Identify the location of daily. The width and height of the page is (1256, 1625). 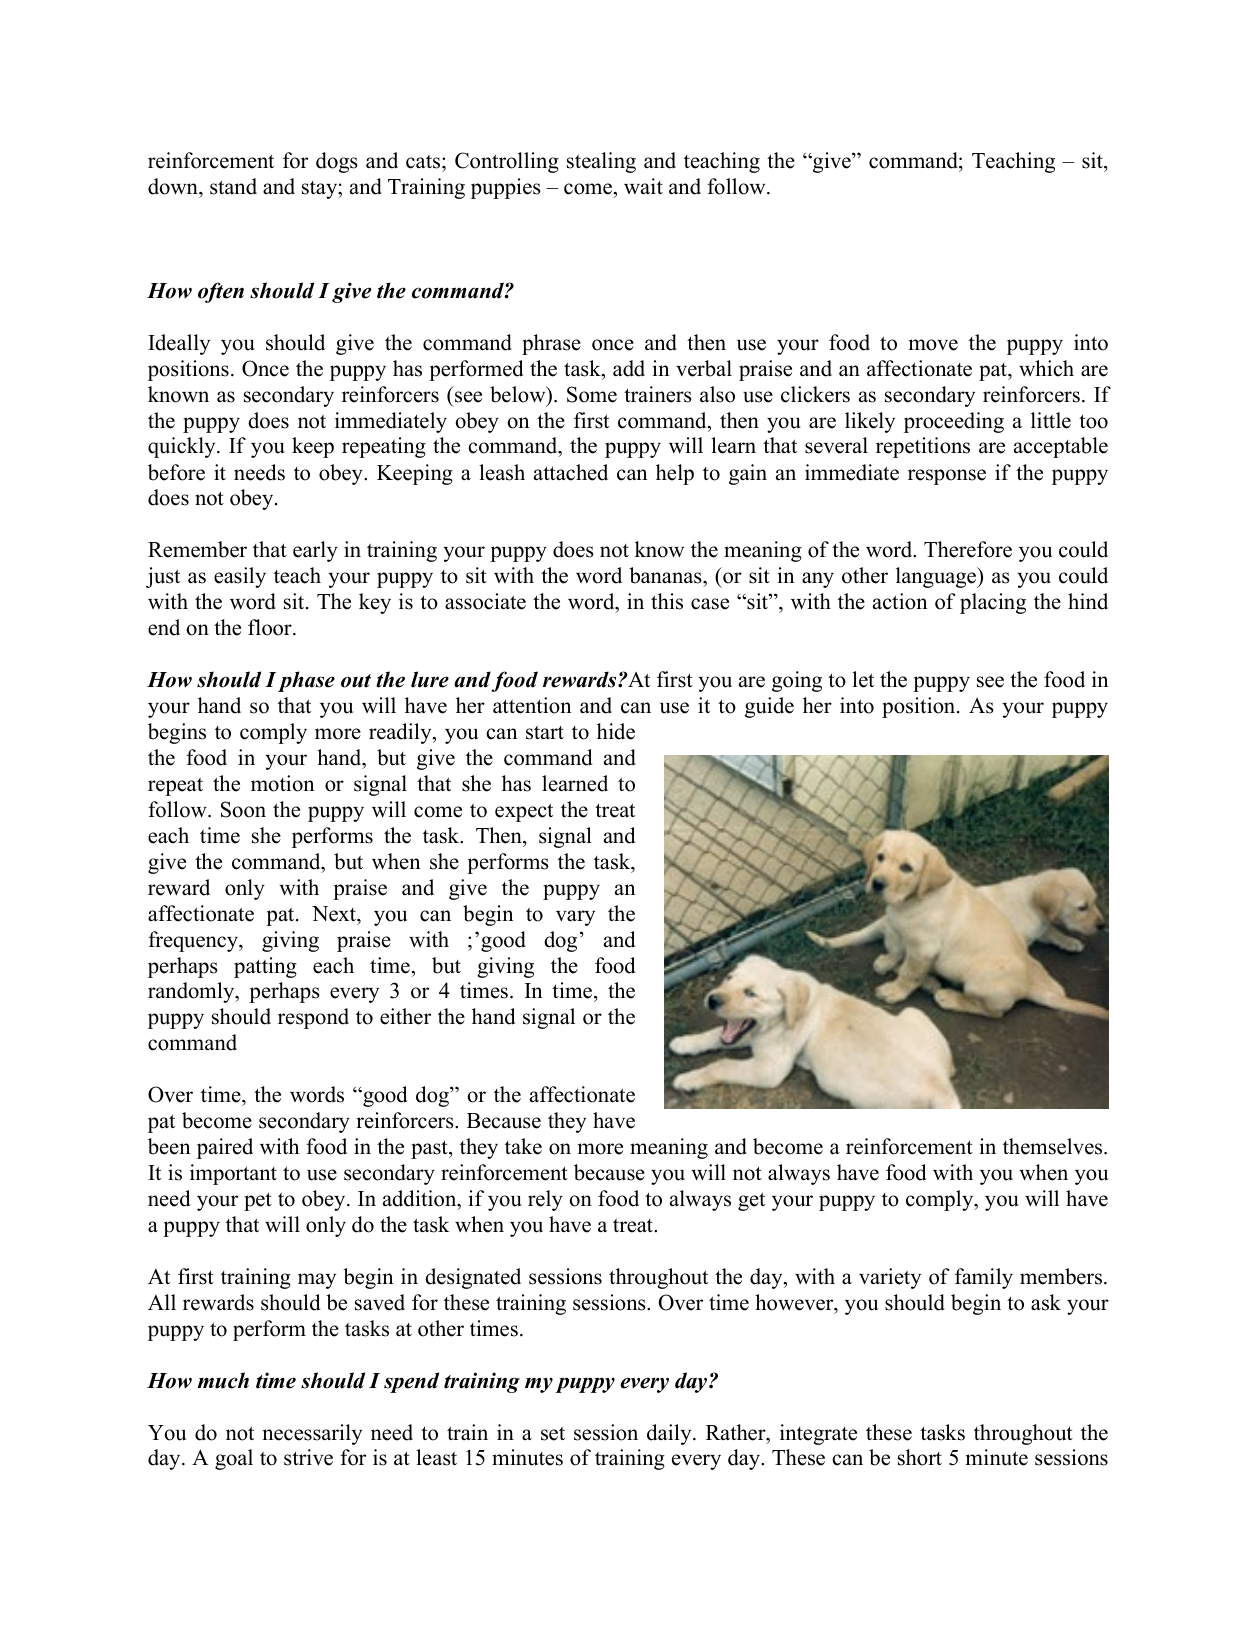
(670, 1434).
